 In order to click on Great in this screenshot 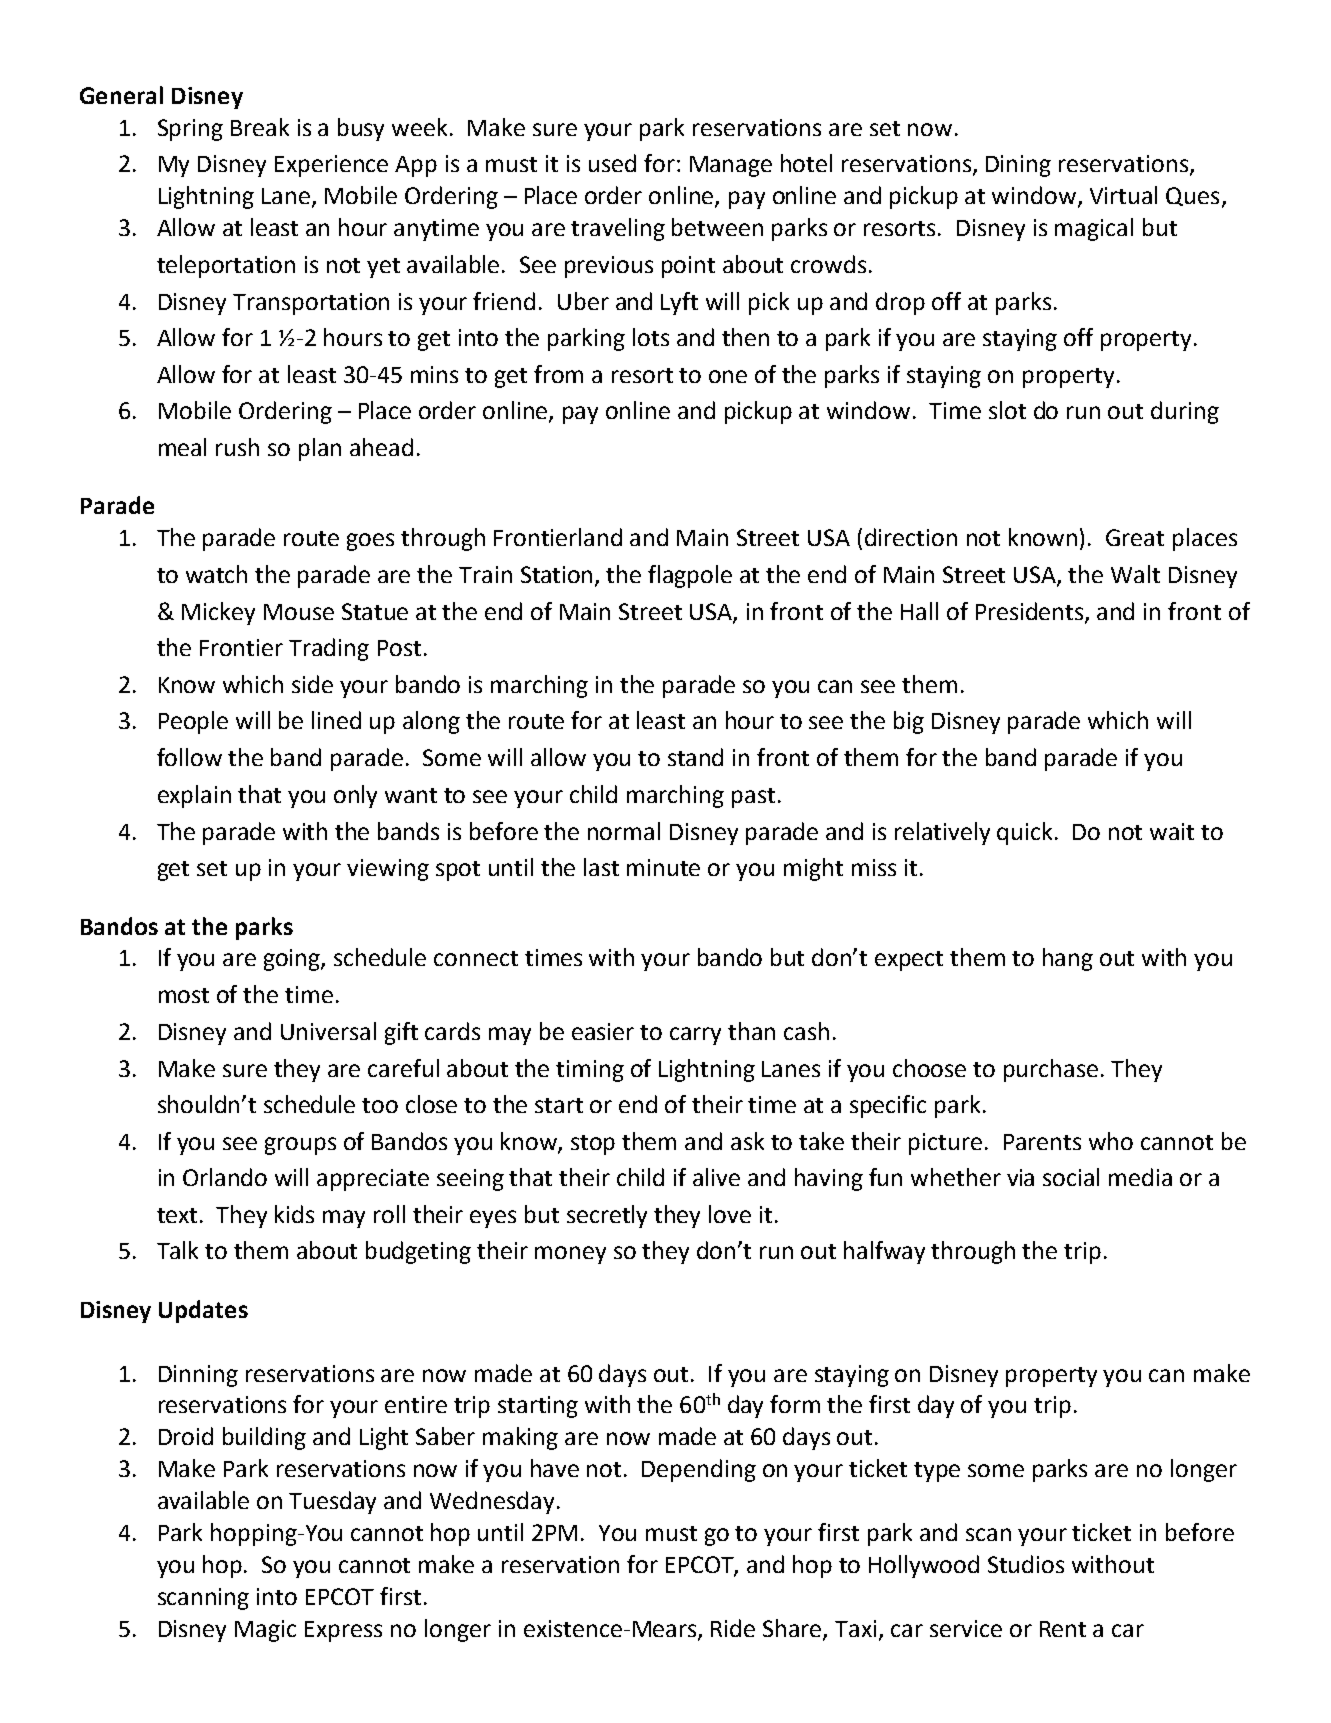, I will do `click(1135, 537)`.
